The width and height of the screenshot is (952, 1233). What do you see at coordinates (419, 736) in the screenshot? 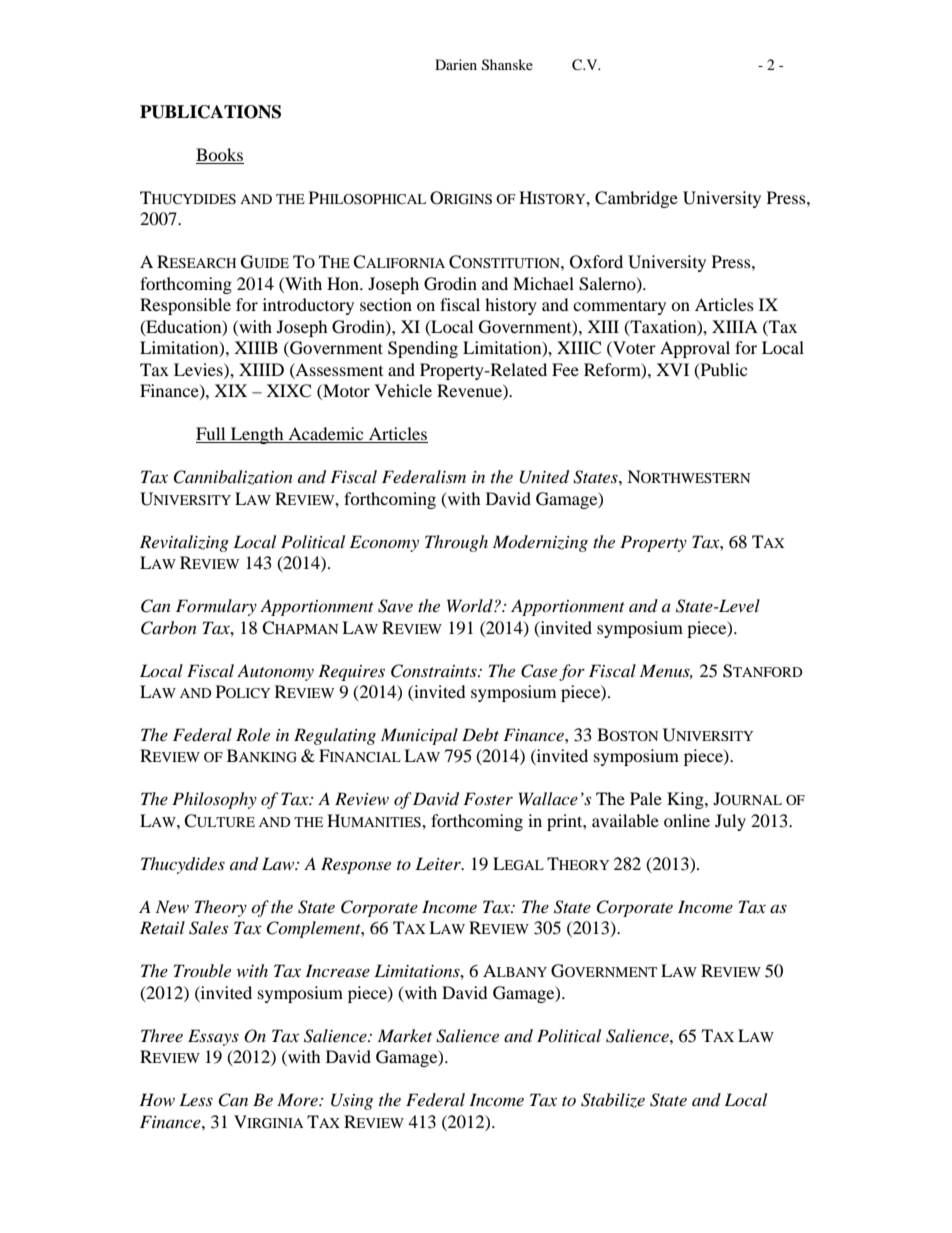
I see `Municipal` at bounding box center [419, 736].
